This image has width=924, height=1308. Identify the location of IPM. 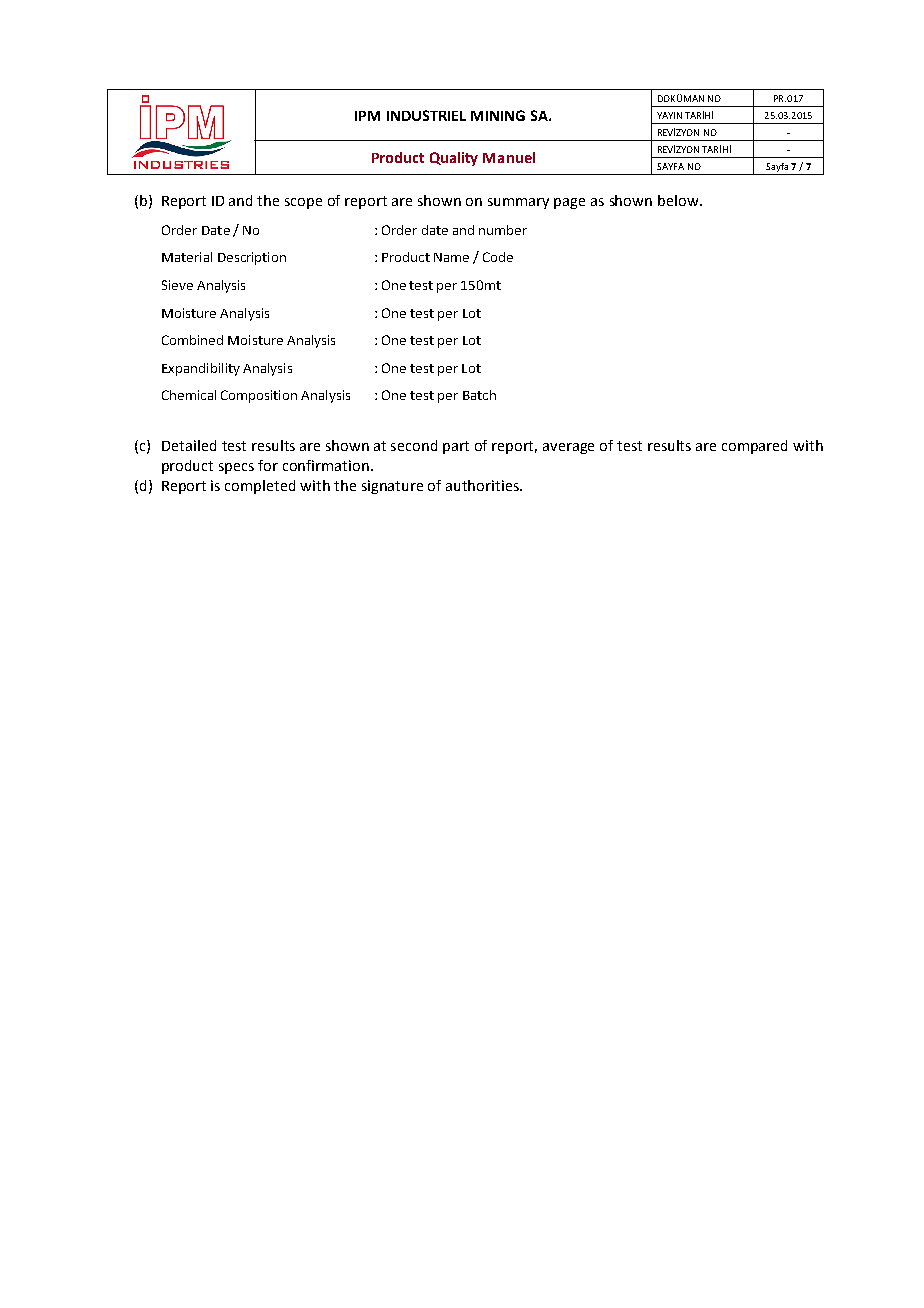
(367, 116).
